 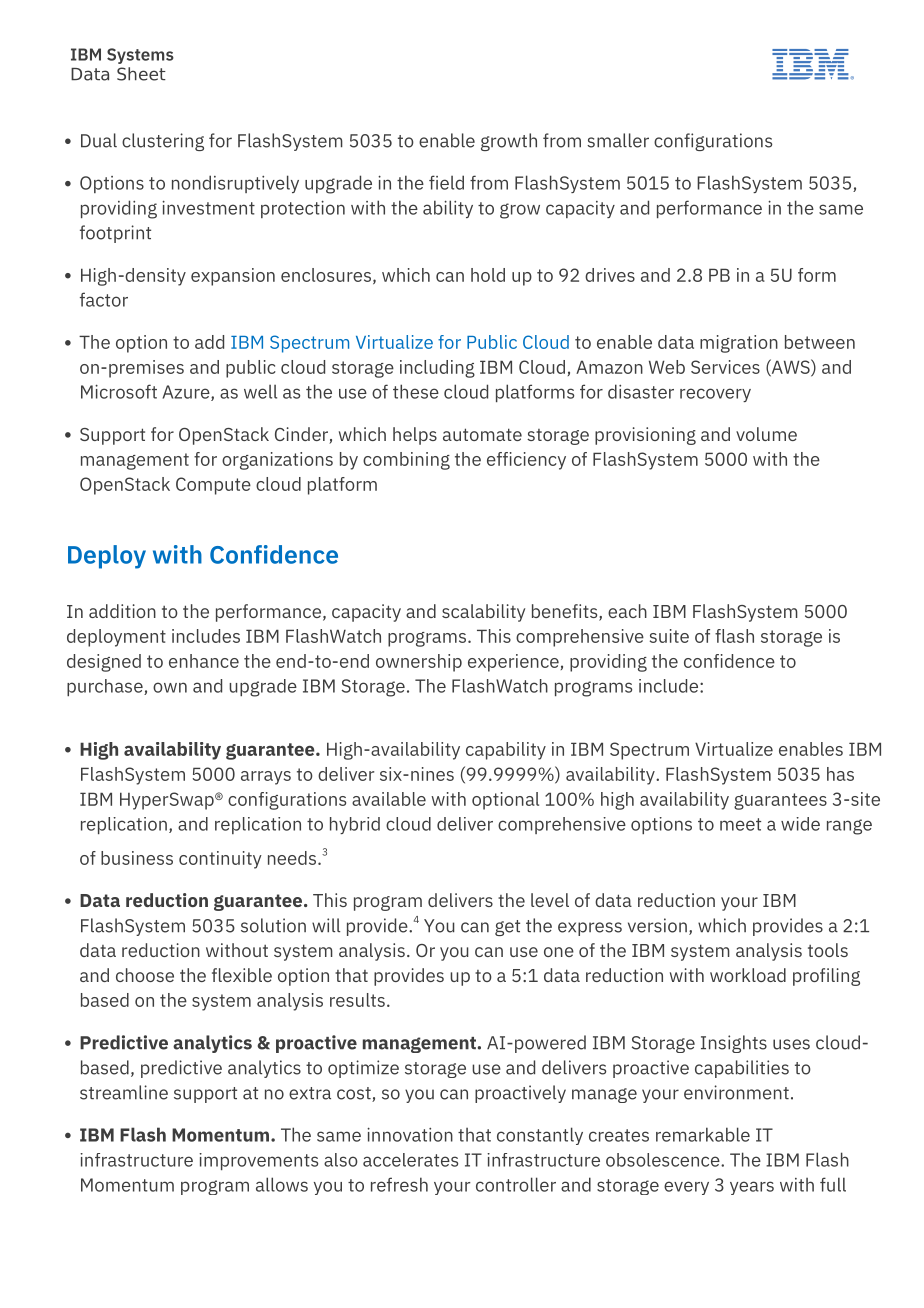 What do you see at coordinates (748, 975) in the page?
I see `workload` at bounding box center [748, 975].
